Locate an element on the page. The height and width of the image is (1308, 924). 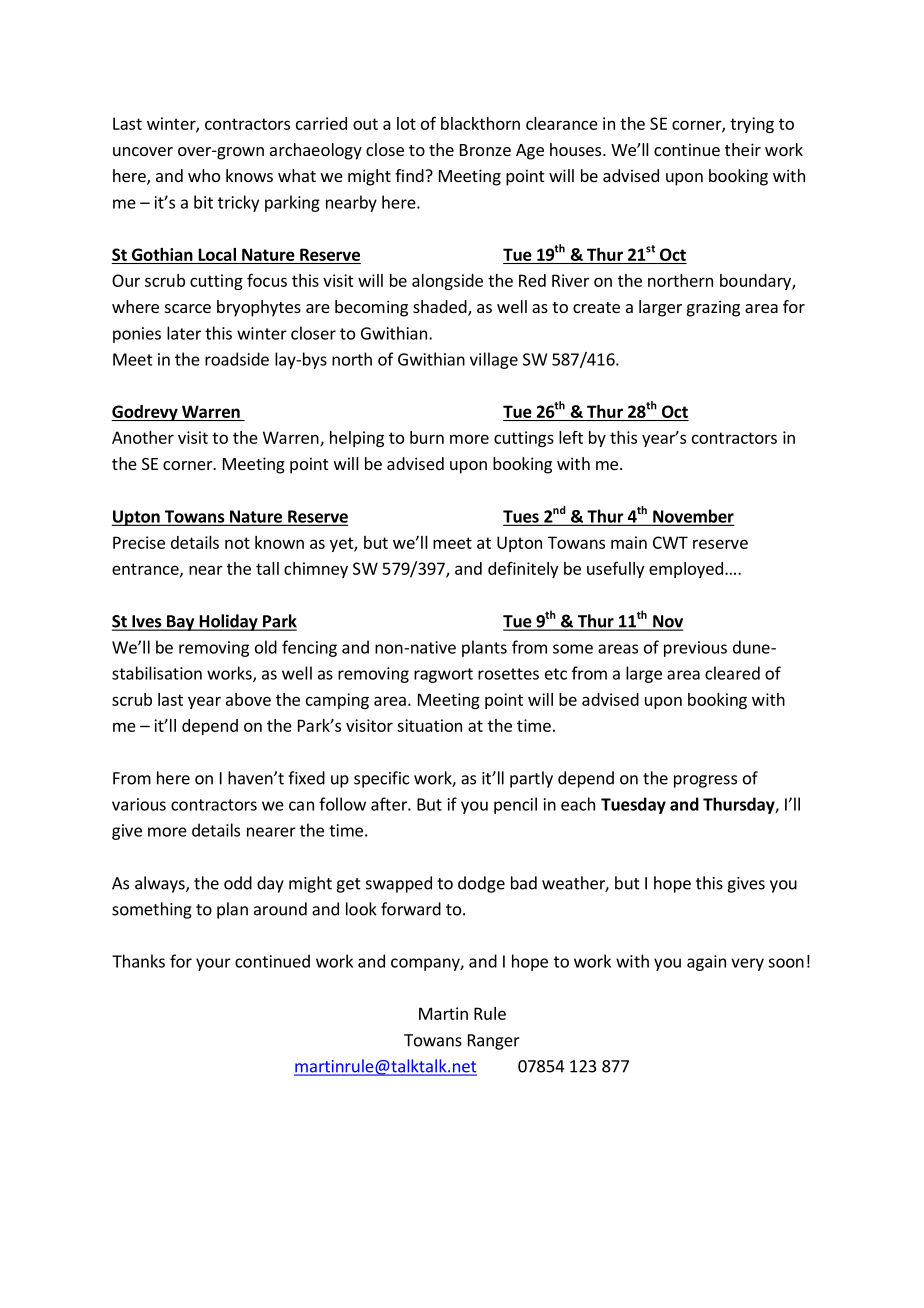
employed is located at coordinates (686, 570).
